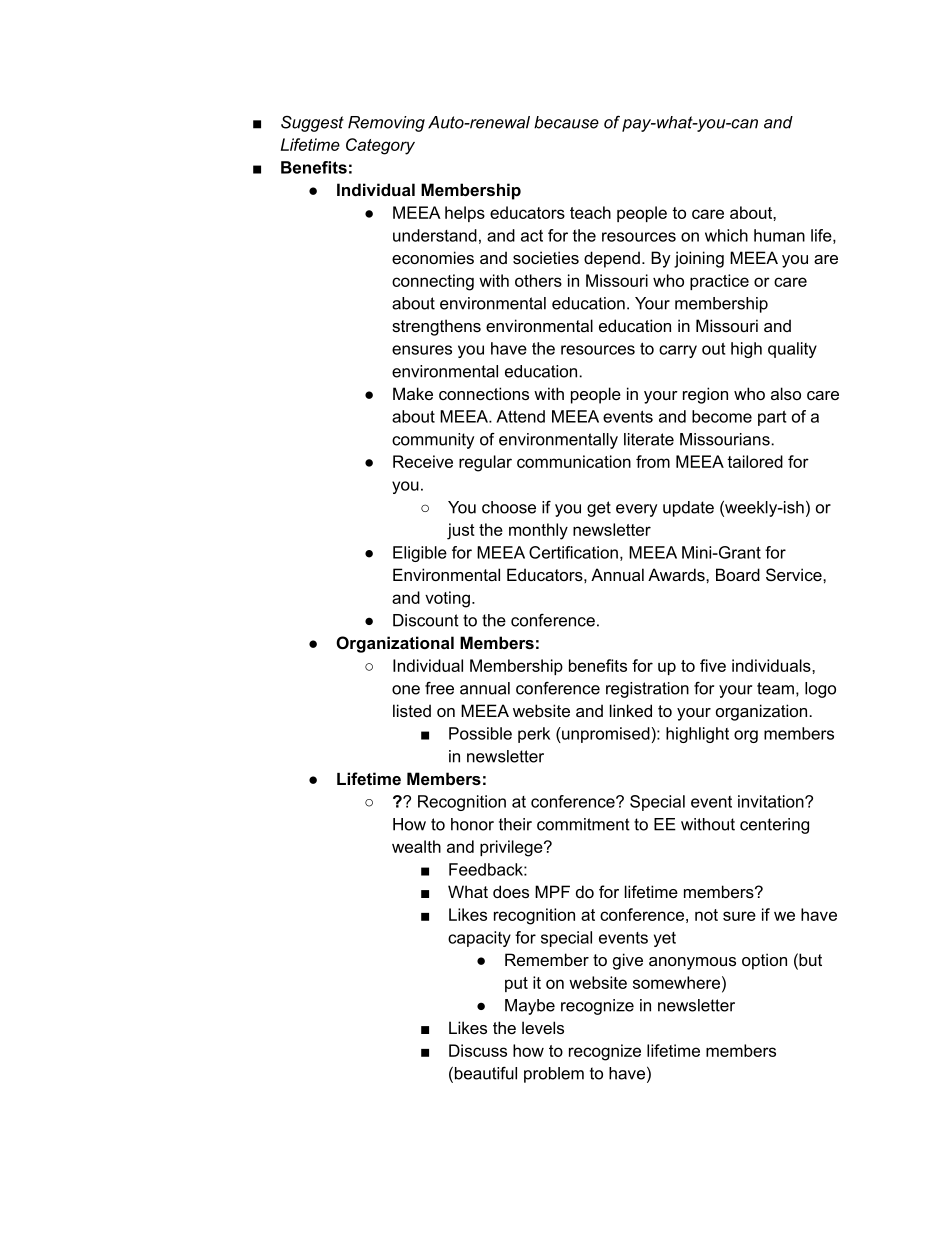 Image resolution: width=952 pixels, height=1233 pixels. Describe the element at coordinates (779, 235) in the screenshot. I see `human` at that location.
